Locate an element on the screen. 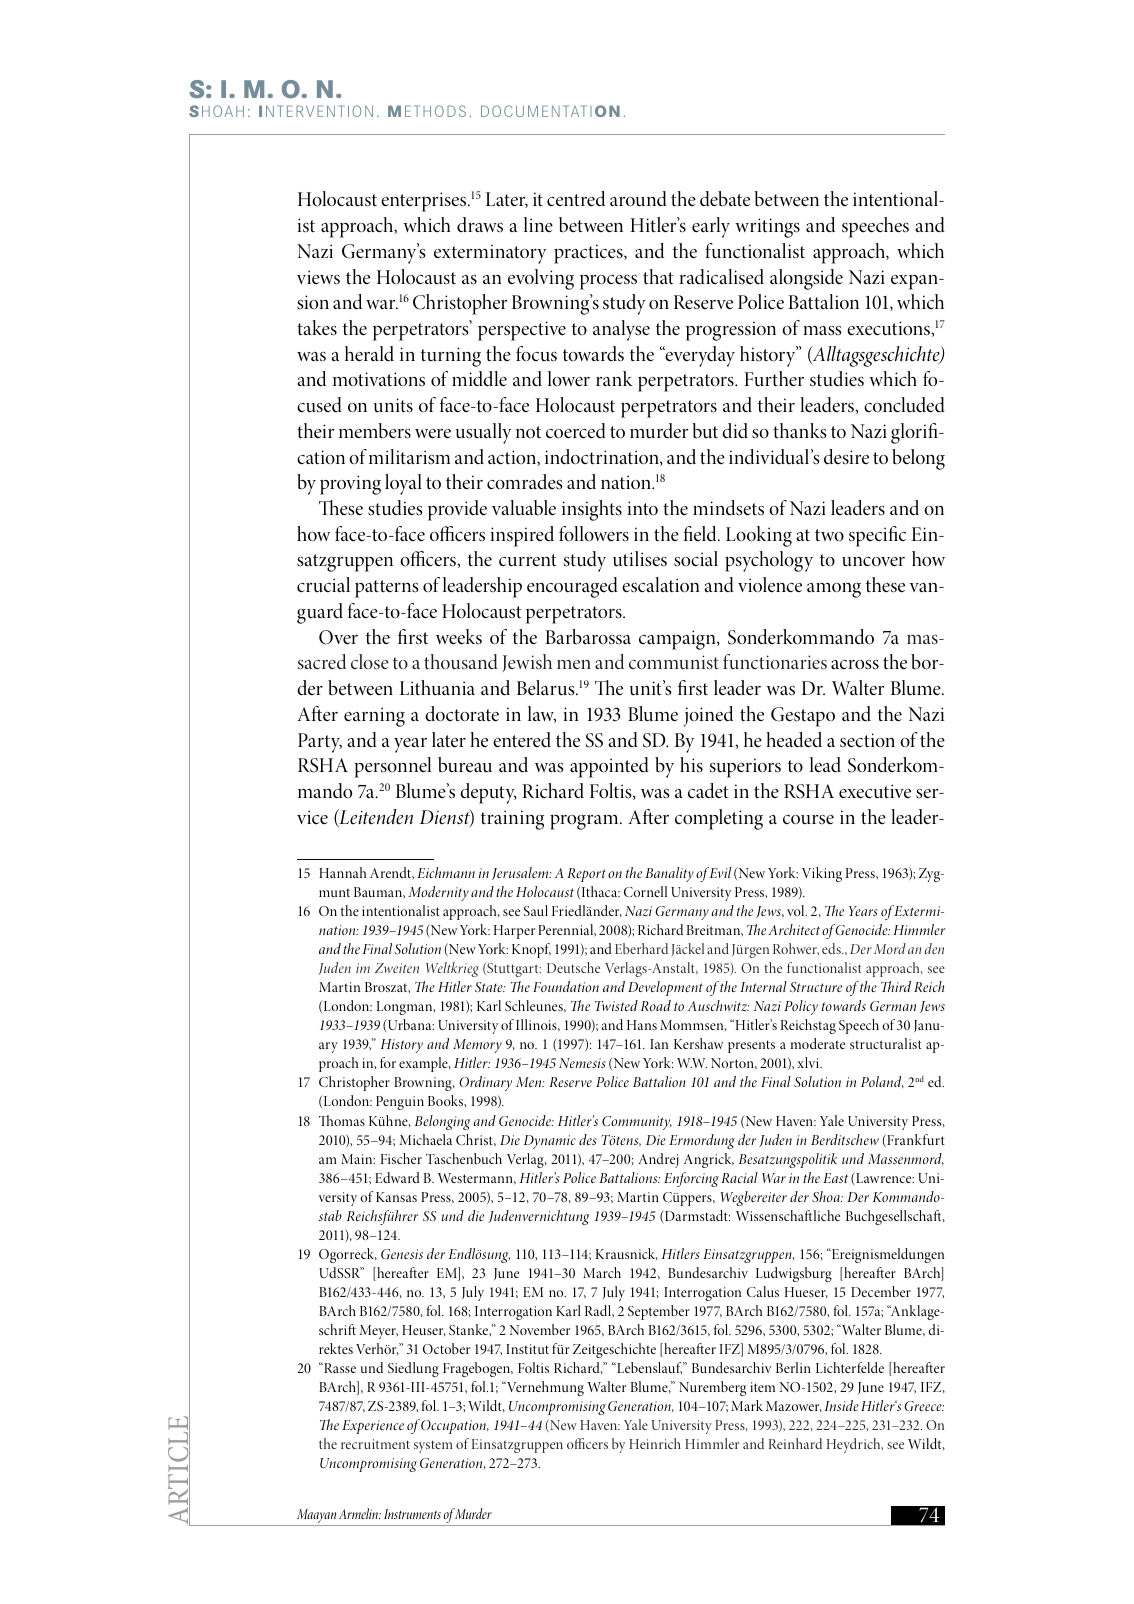 The width and height of the screenshot is (1134, 1604). writings is located at coordinates (767, 228).
